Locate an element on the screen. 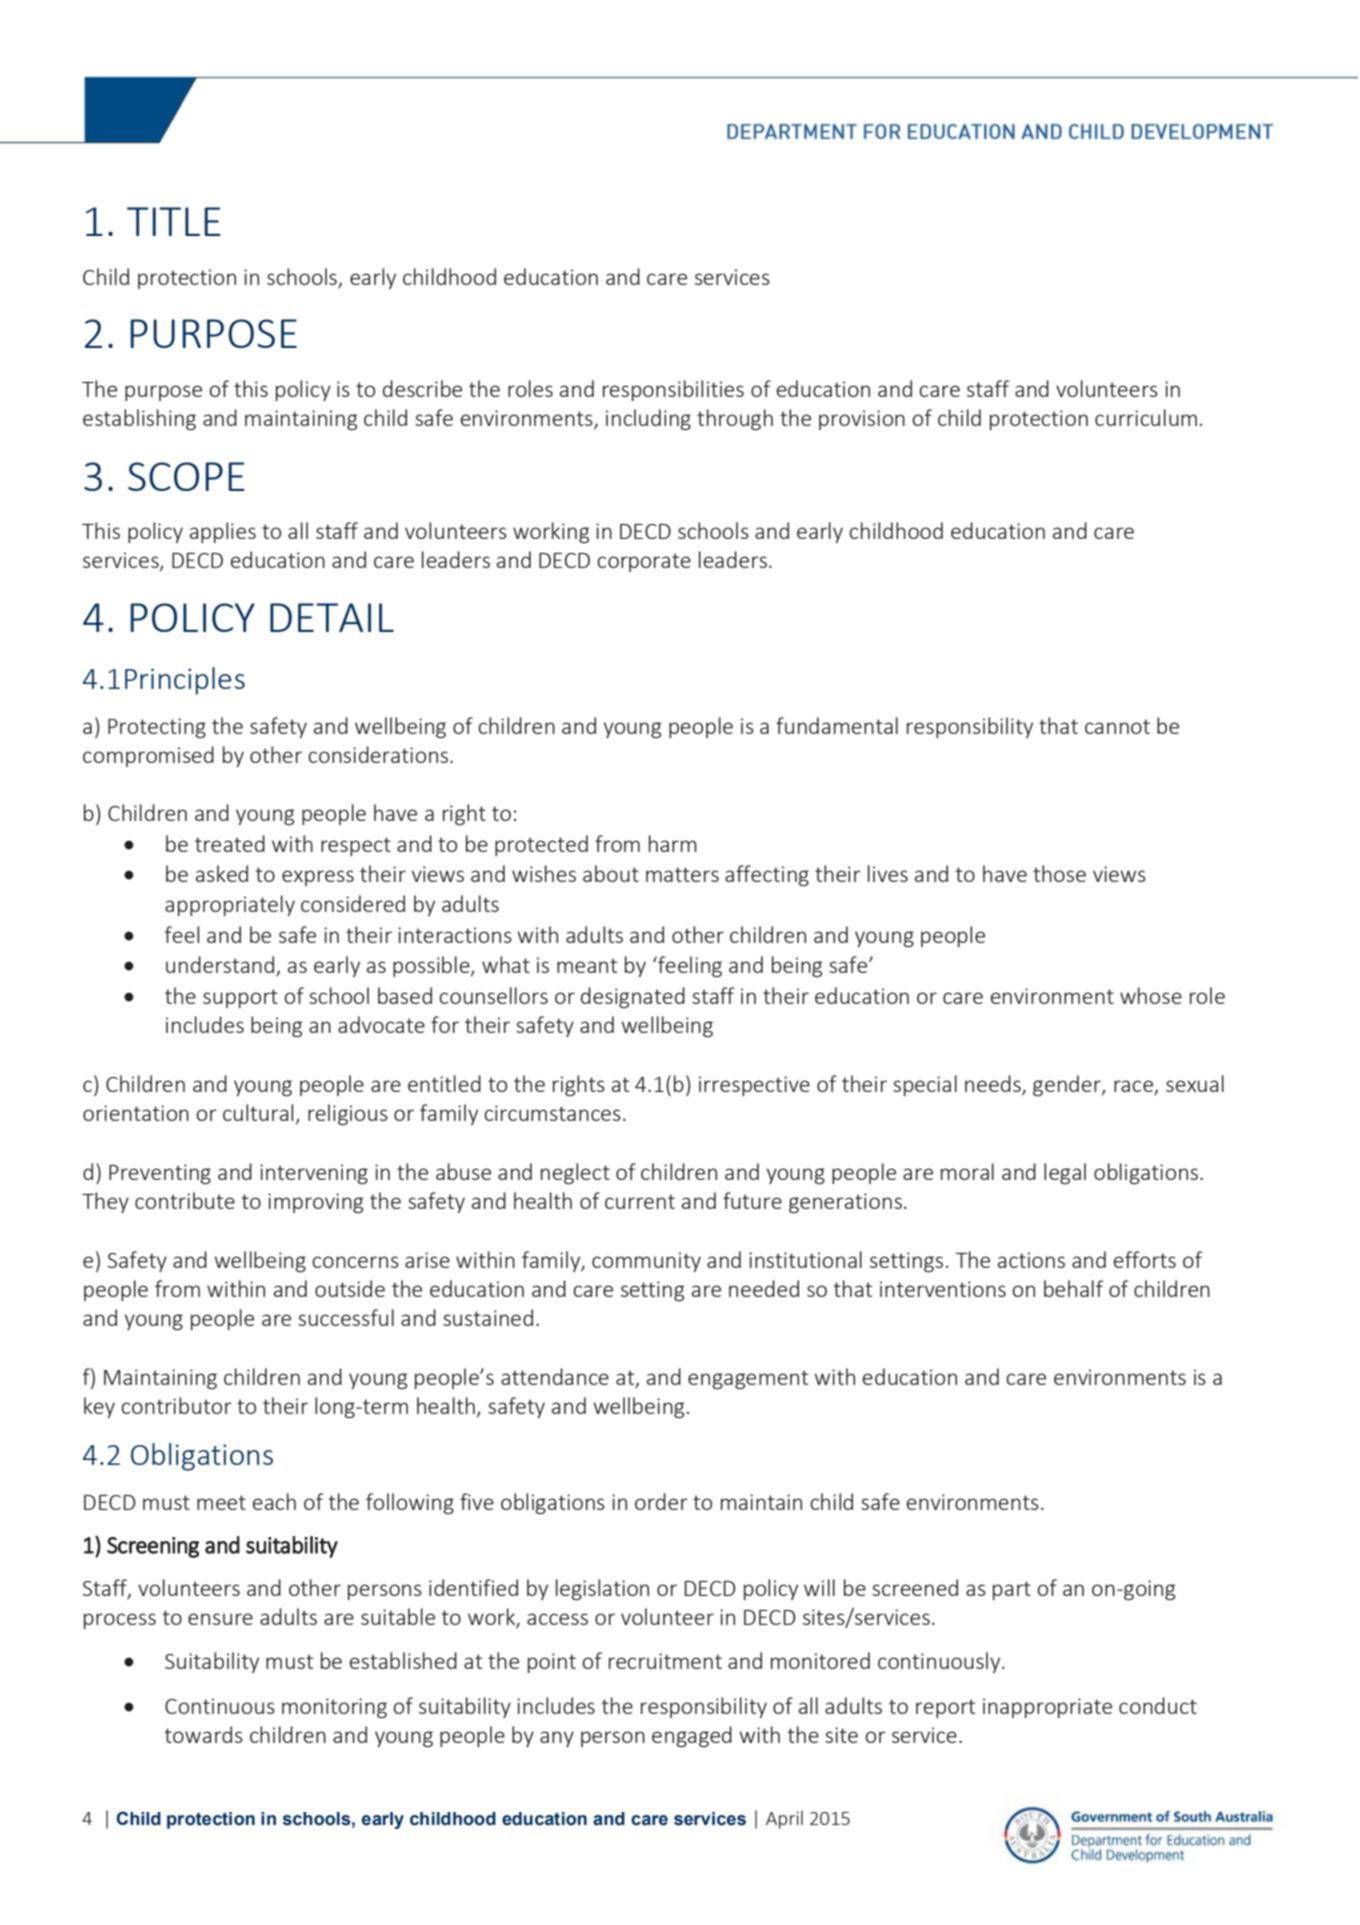  curriculum is located at coordinates (1146, 417).
